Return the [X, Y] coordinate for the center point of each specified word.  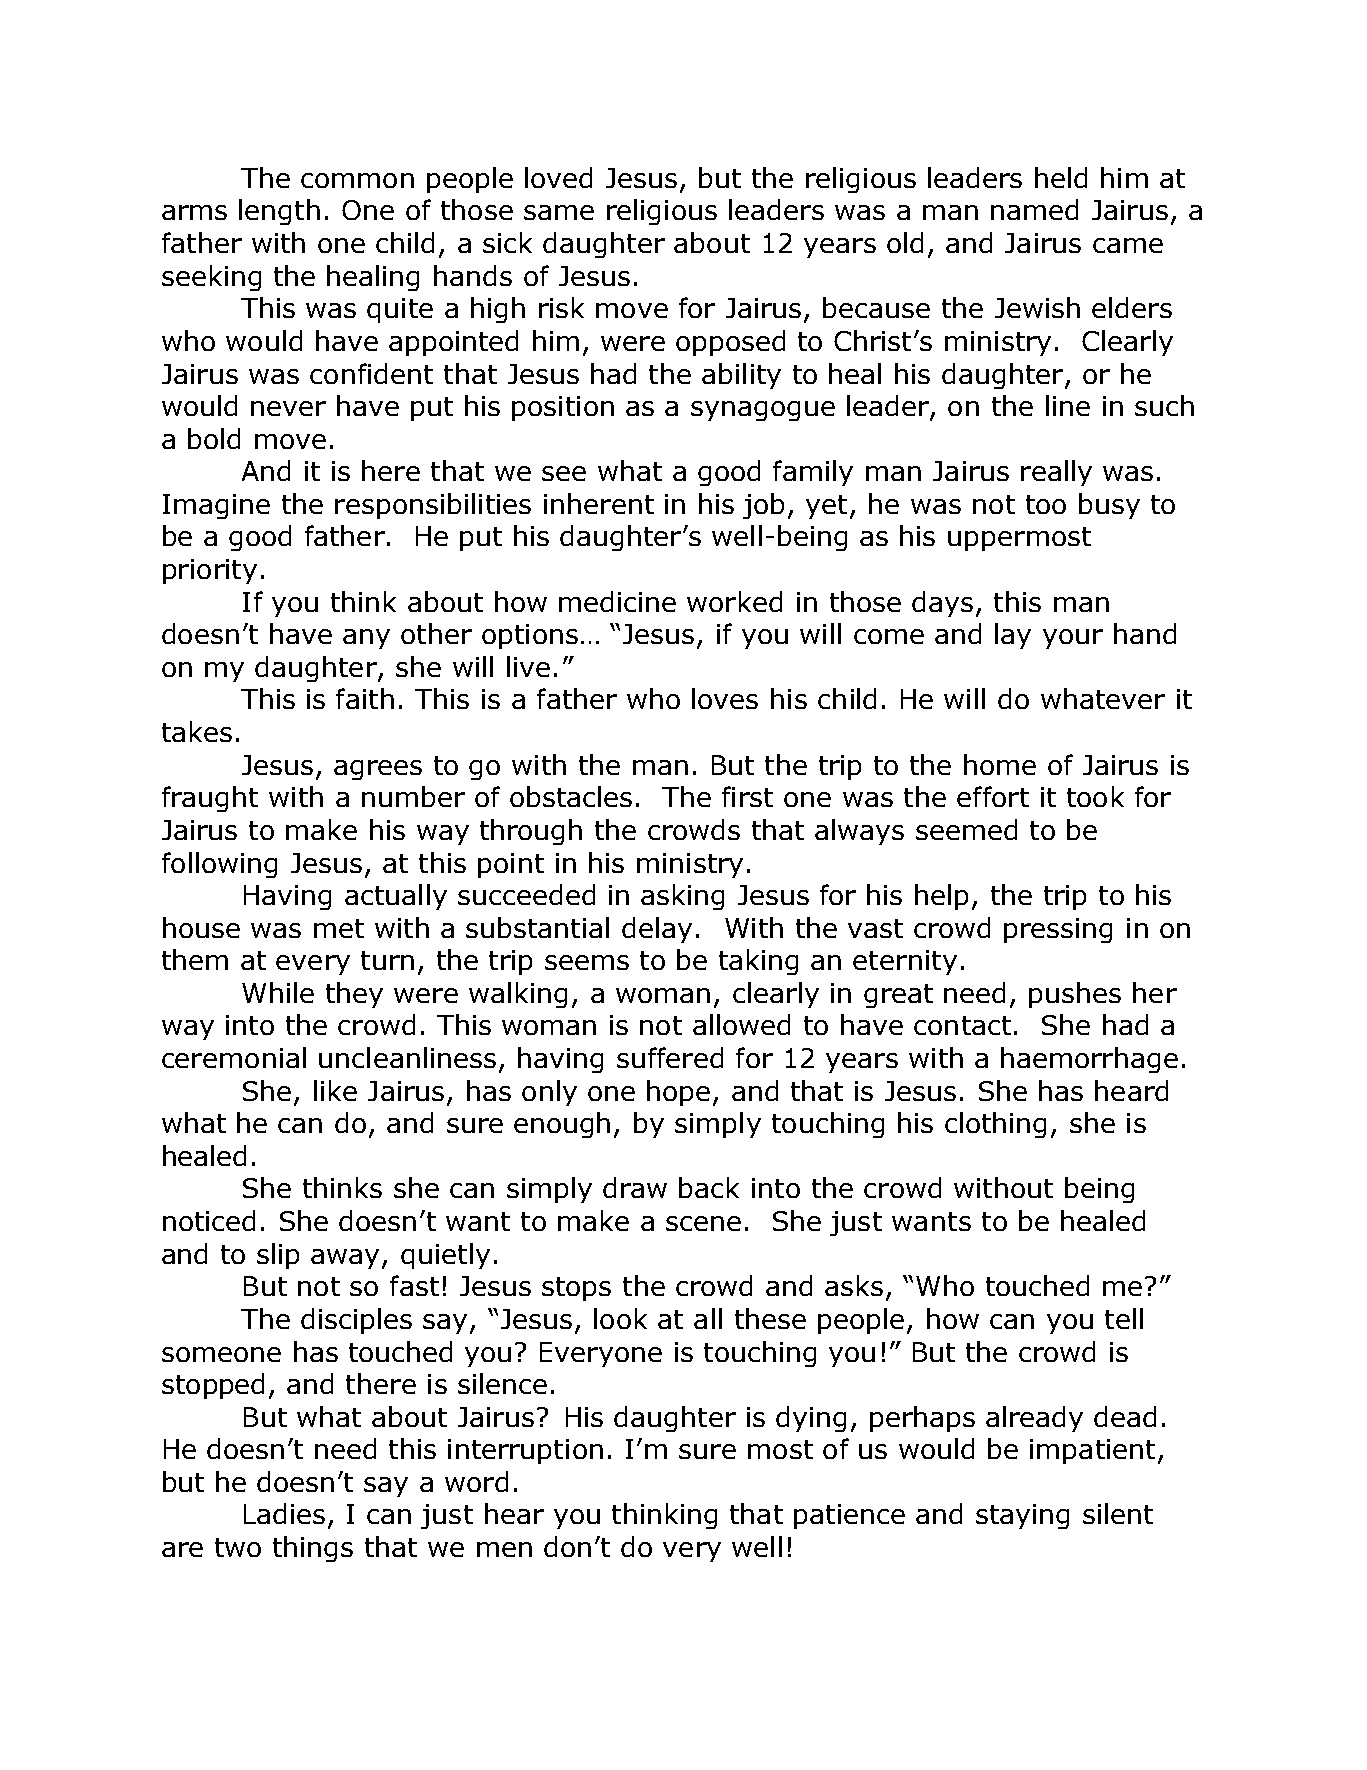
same [559, 212]
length [279, 212]
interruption [525, 1451]
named [1034, 209]
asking [682, 897]
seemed [966, 829]
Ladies [284, 1513]
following [219, 865]
